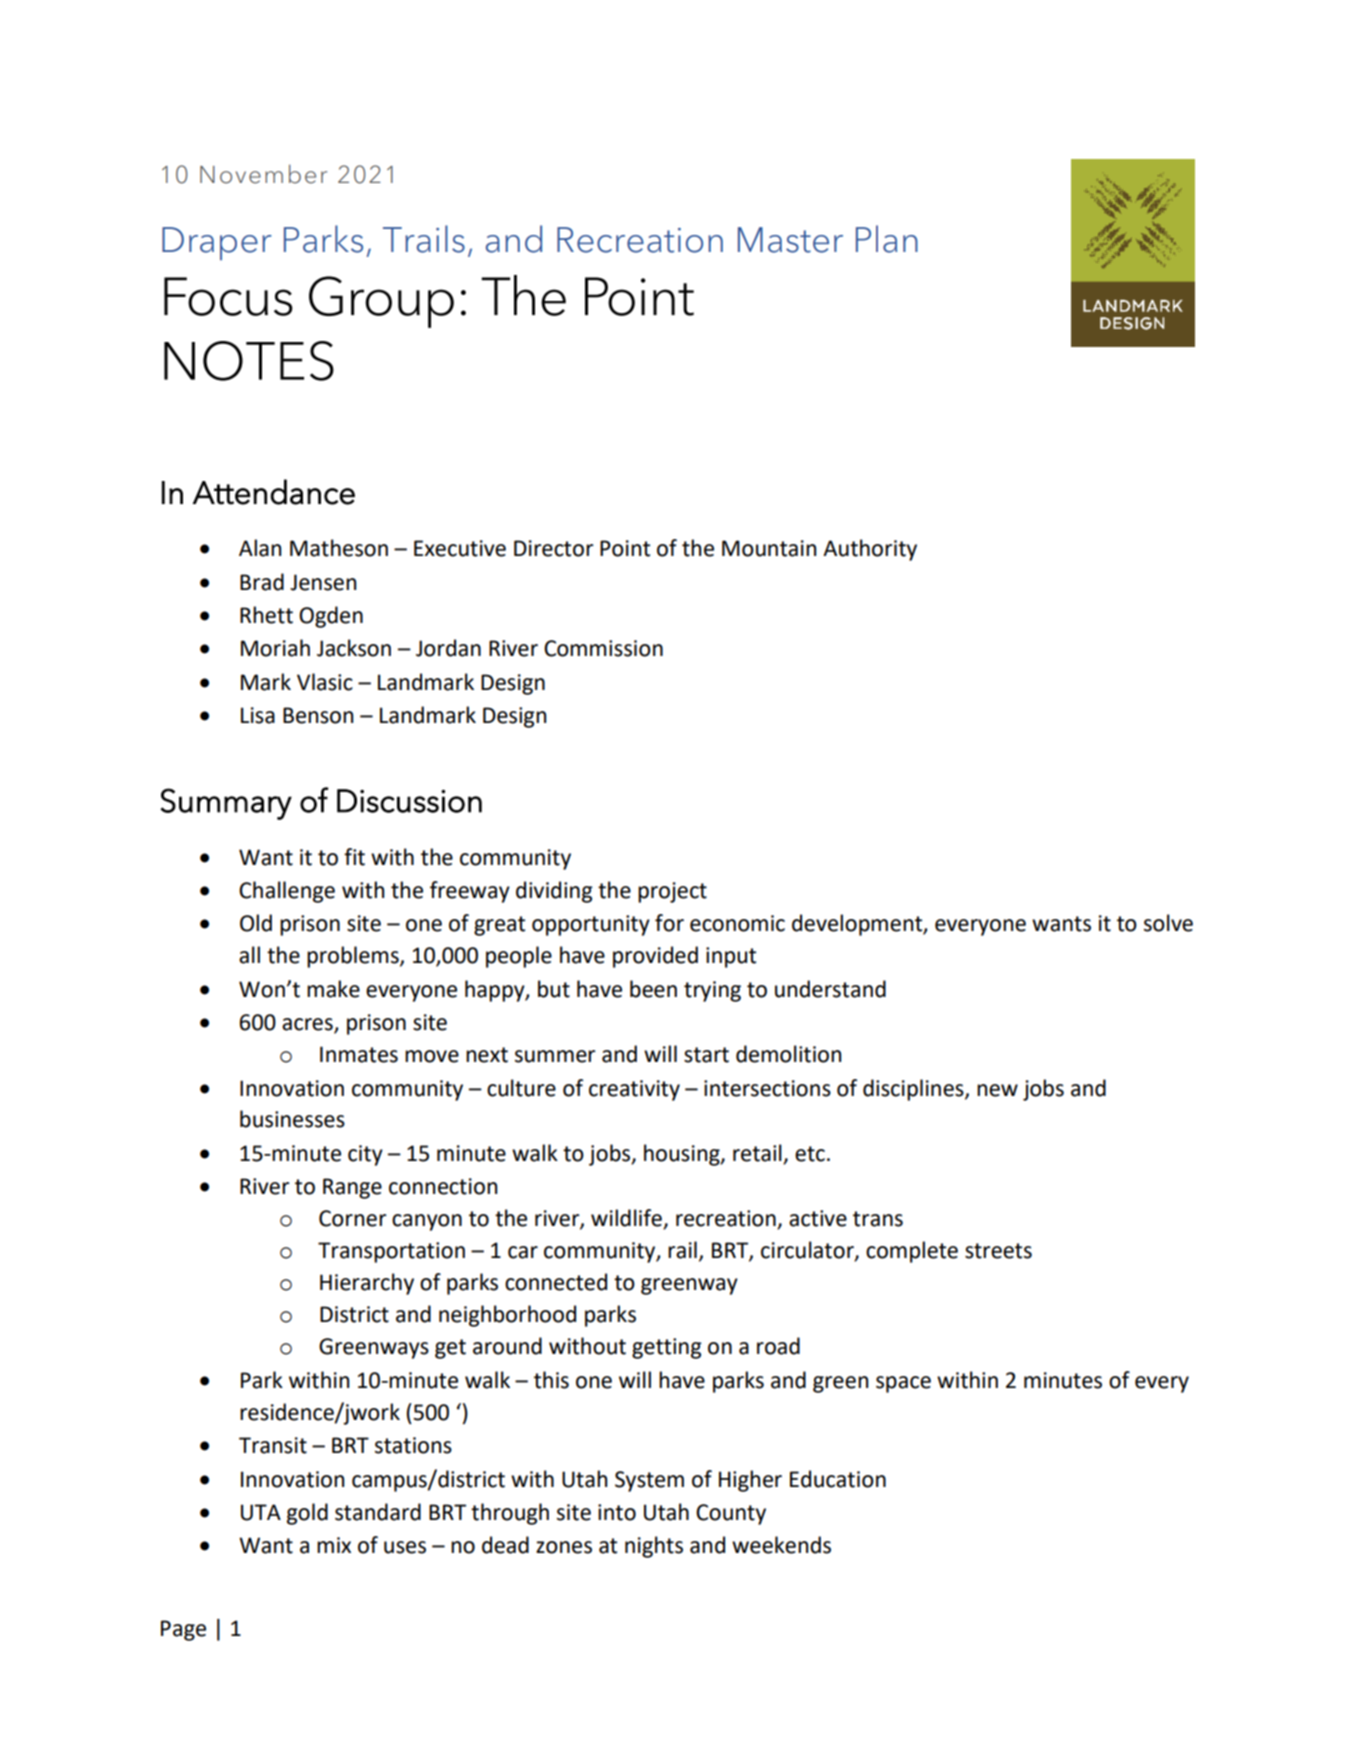 The image size is (1354, 1752). Describe the element at coordinates (790, 240) in the document. I see `Master` at that location.
